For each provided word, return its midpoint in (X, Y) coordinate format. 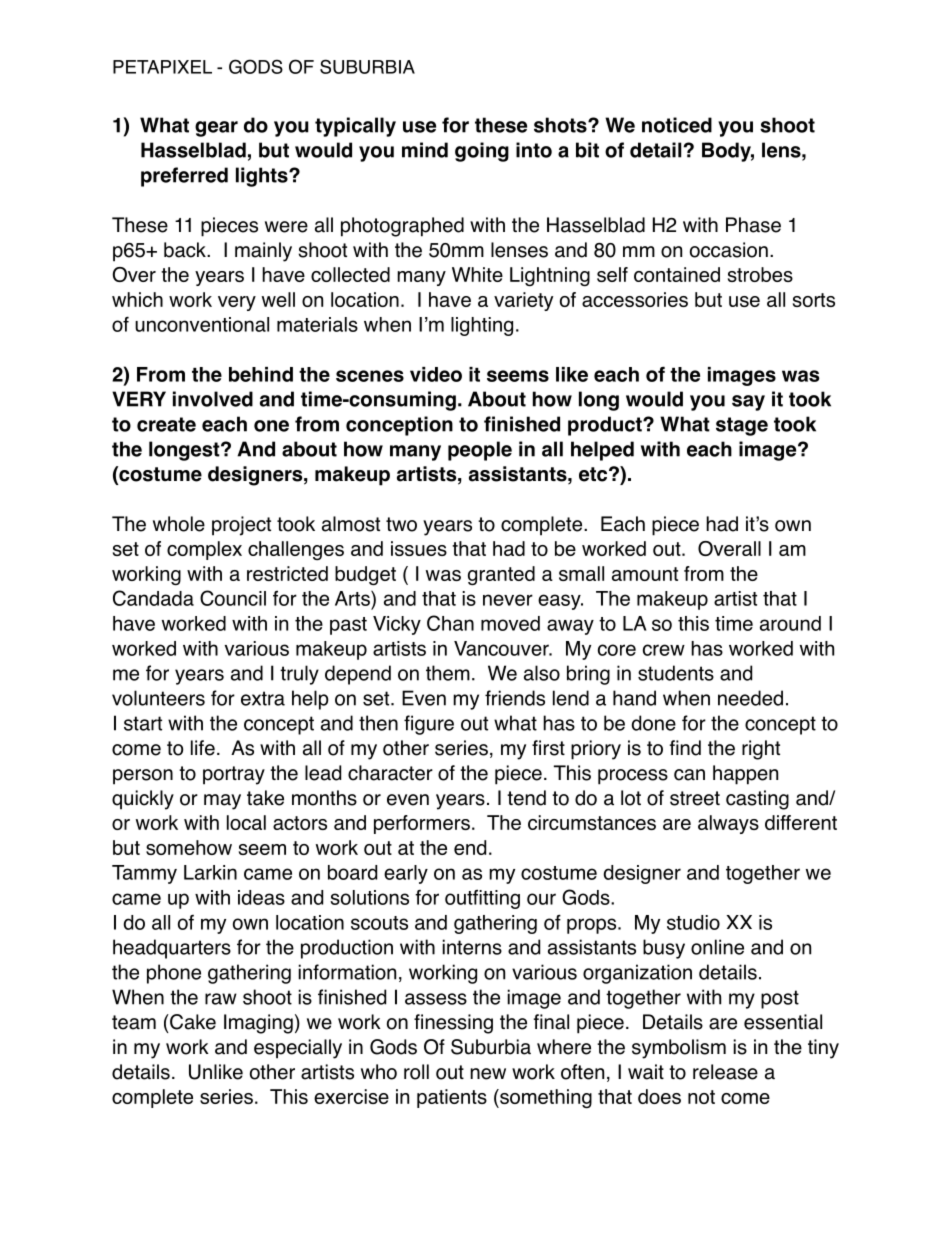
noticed (677, 125)
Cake (192, 1022)
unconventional (202, 324)
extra (263, 698)
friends (515, 698)
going (482, 152)
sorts (814, 300)
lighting (482, 326)
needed (750, 698)
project (241, 526)
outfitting (482, 899)
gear (216, 129)
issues (419, 548)
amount (645, 574)
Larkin (210, 872)
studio (693, 922)
